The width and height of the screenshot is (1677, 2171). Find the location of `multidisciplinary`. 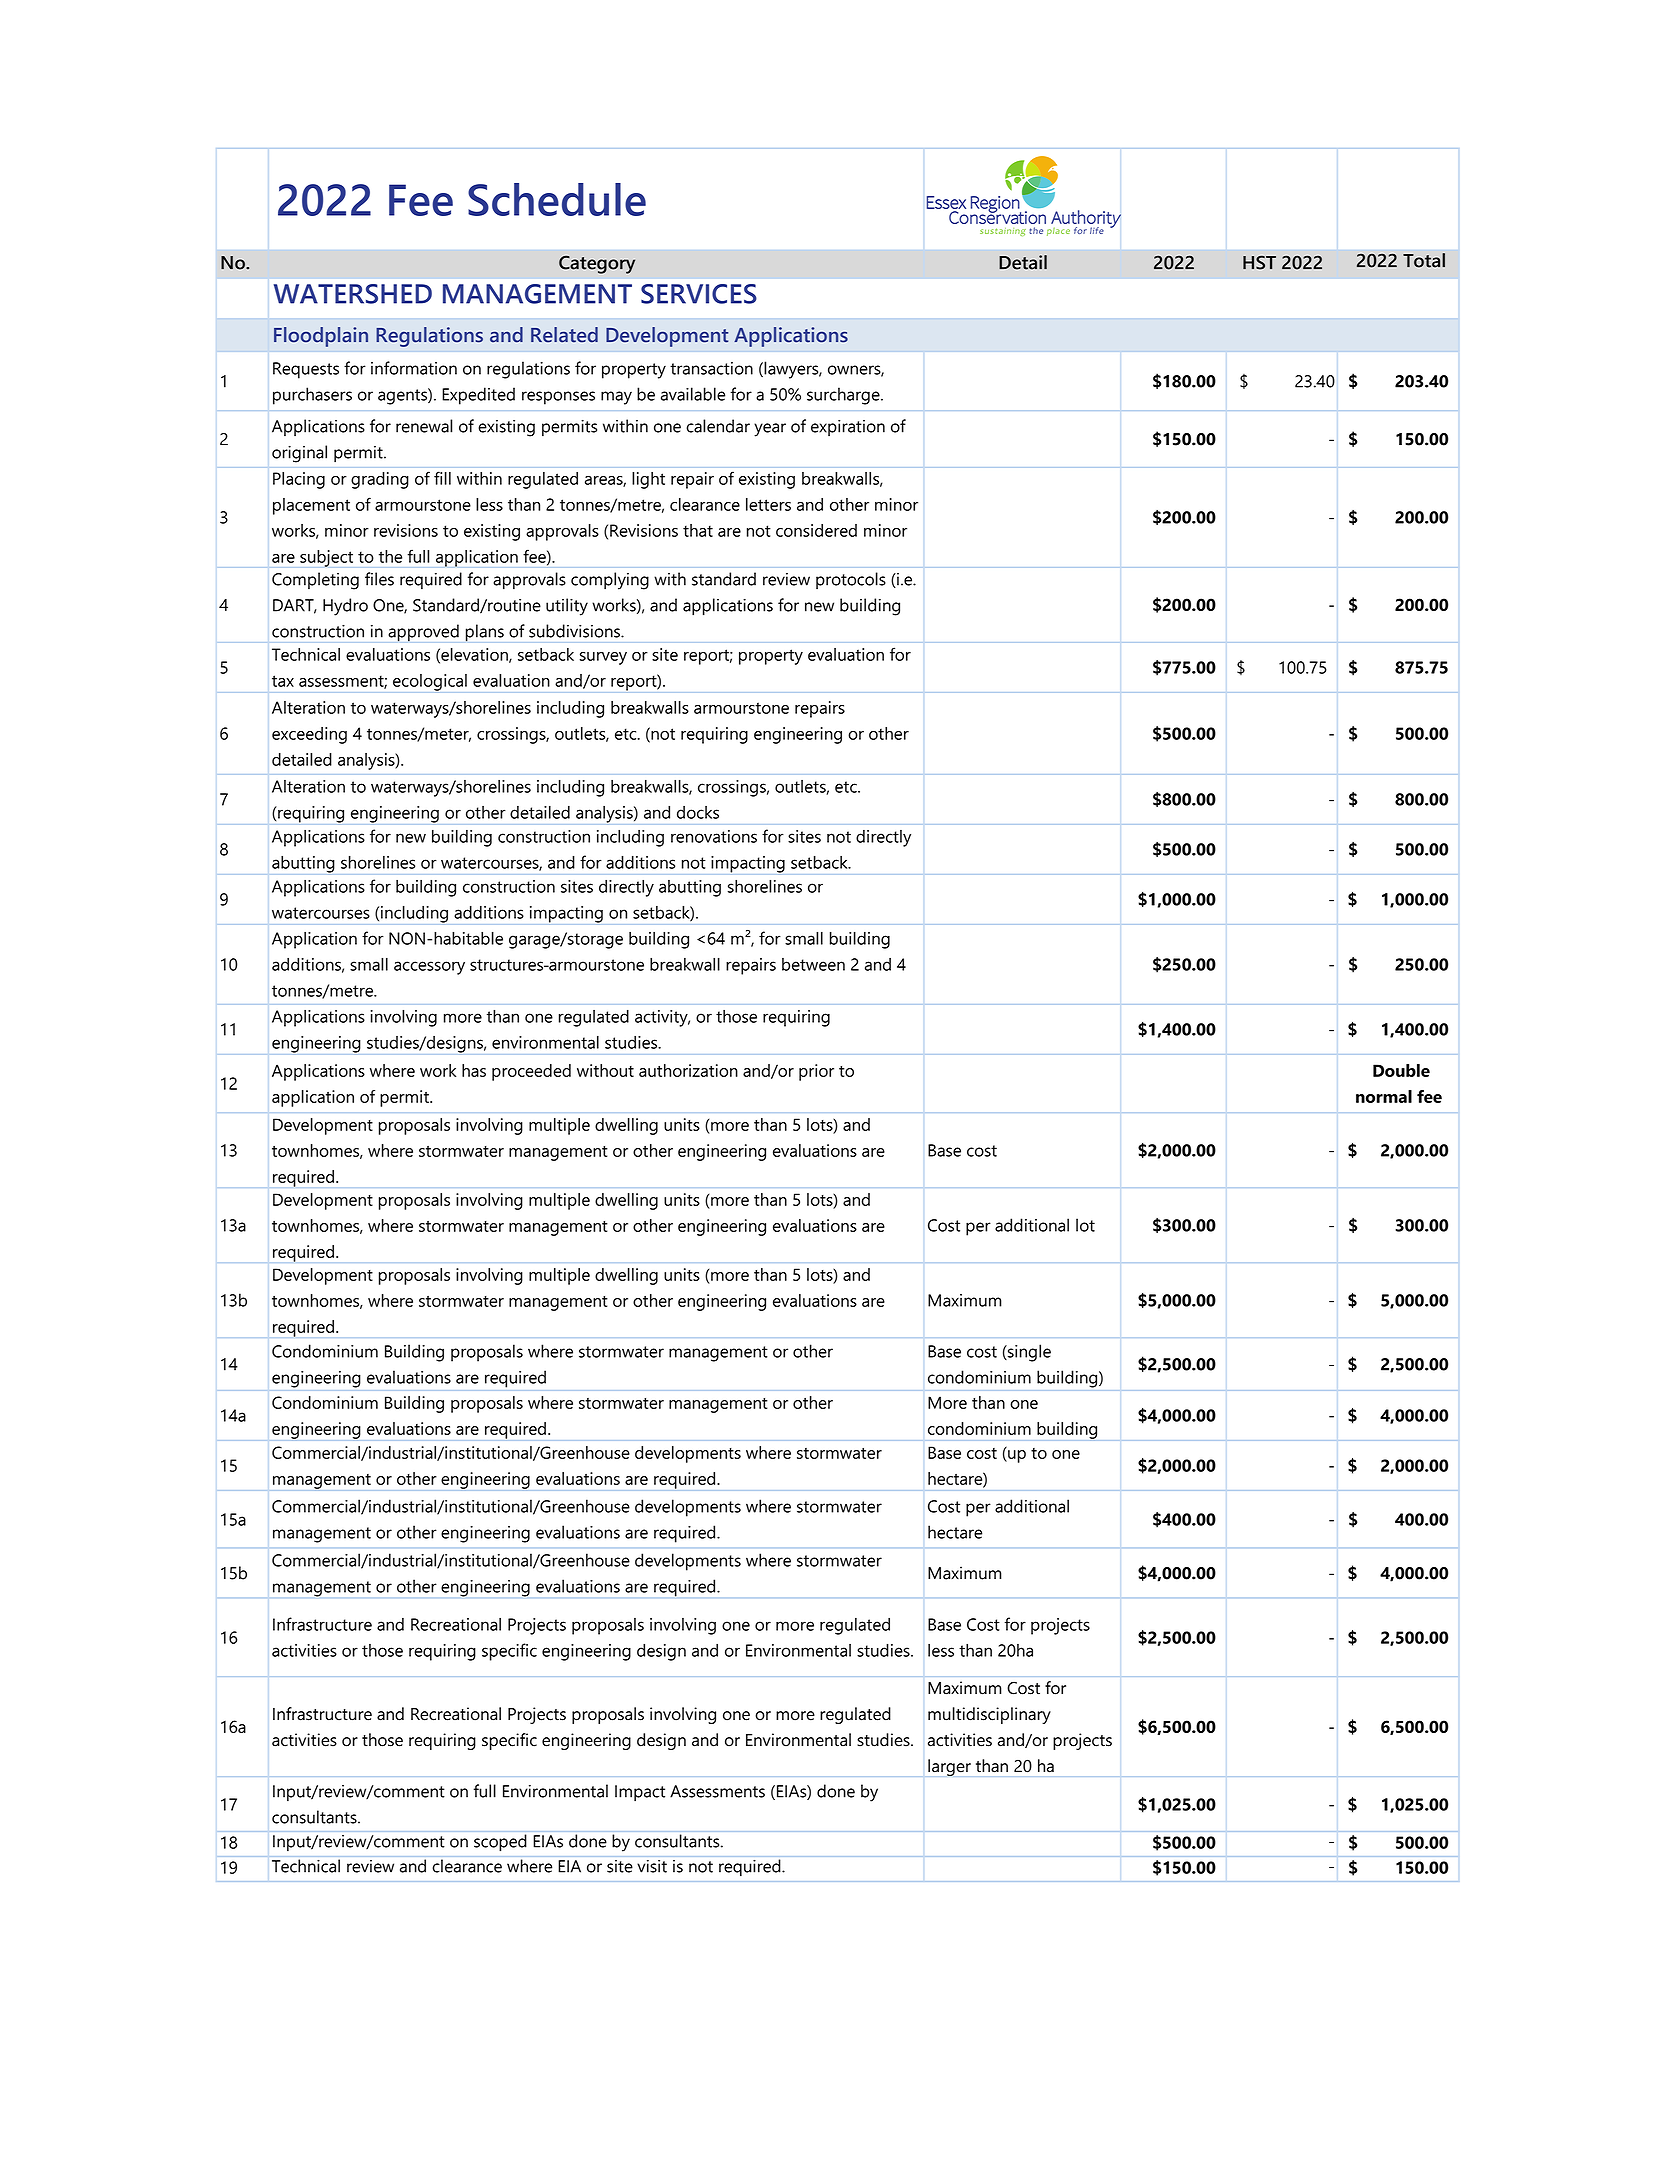

multidisciplinary is located at coordinates (989, 1715).
